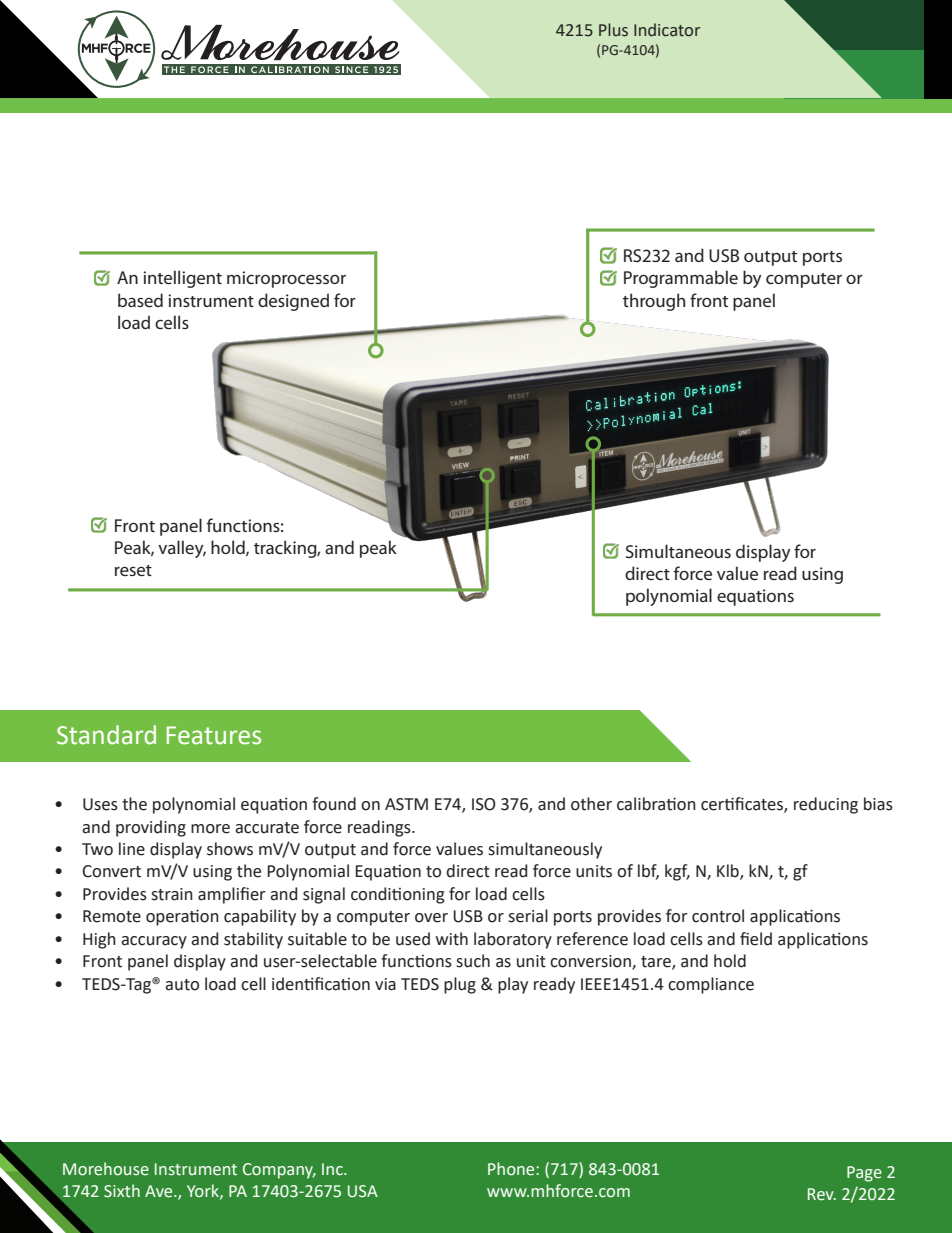  Describe the element at coordinates (160, 1191) in the image. I see `Ave` at that location.
